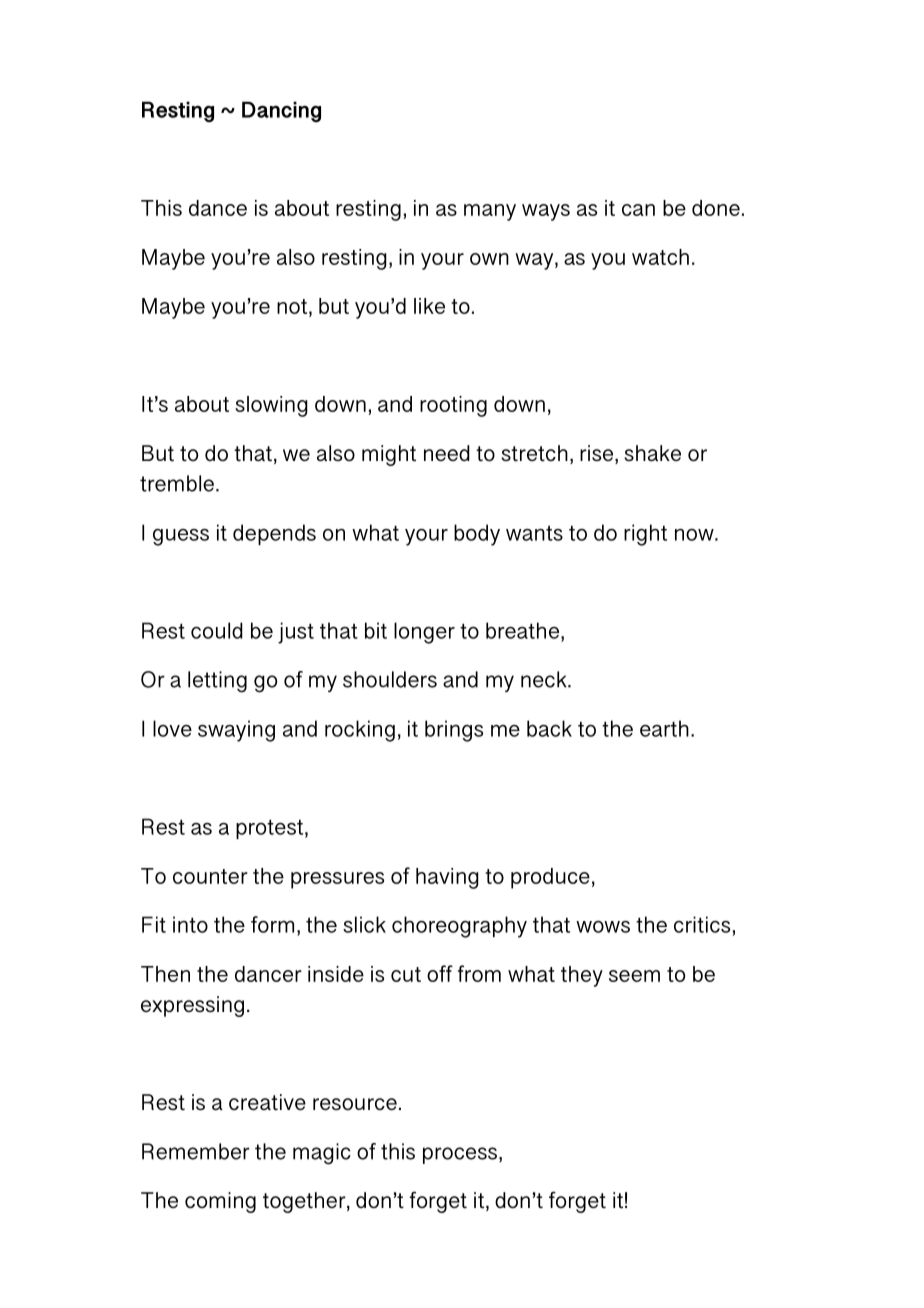 The width and height of the document is (924, 1308). Describe the element at coordinates (271, 406) in the document. I see `slowing` at that location.
